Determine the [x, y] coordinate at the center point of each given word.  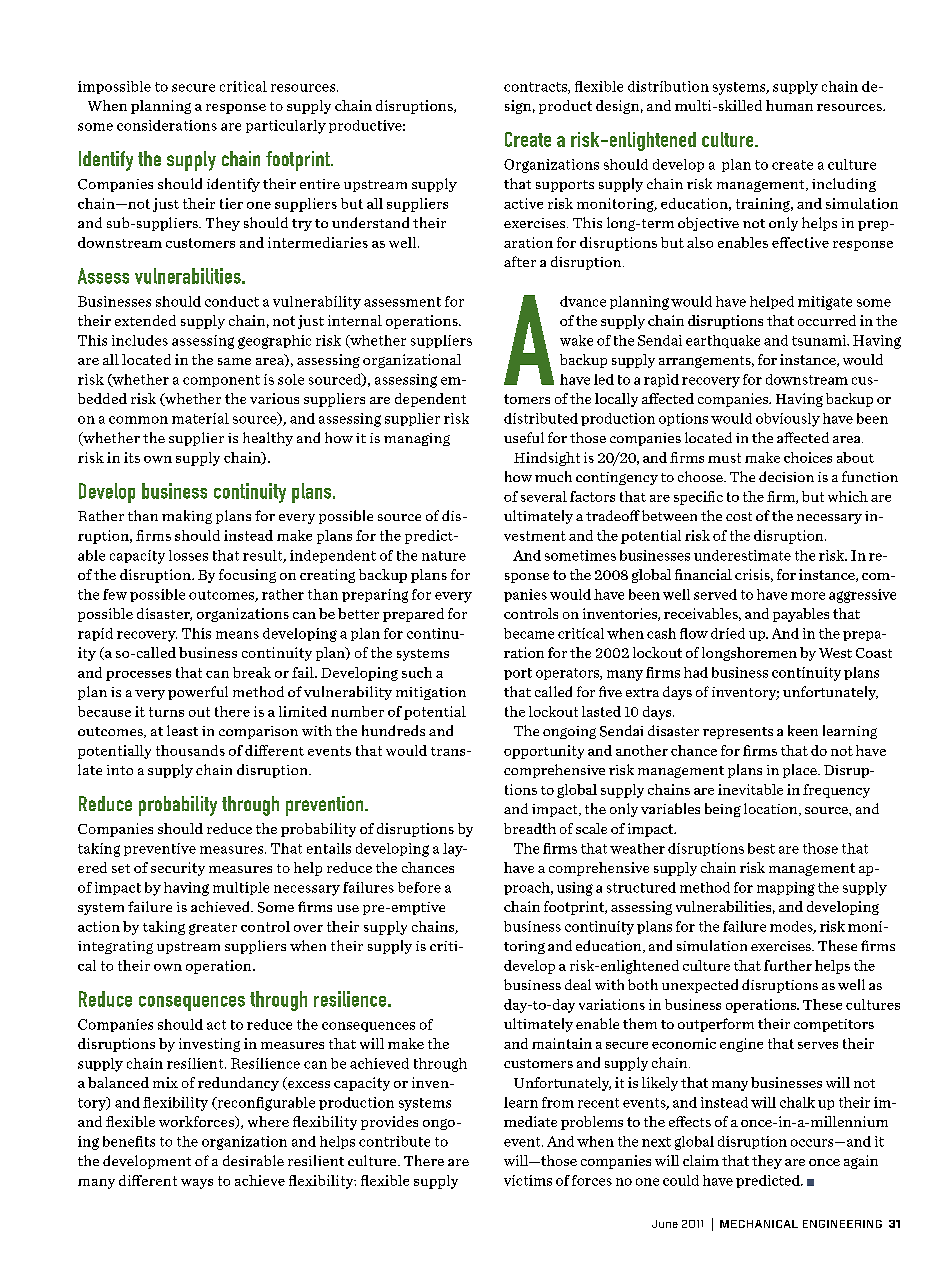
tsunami [820, 340]
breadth [530, 828]
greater [213, 929]
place [801, 771]
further [788, 965]
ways [197, 1184]
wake [576, 340]
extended [145, 320]
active [523, 203]
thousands [190, 750]
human [789, 105]
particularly [286, 127]
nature [444, 556]
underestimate [742, 555]
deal [578, 984]
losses [188, 555]
